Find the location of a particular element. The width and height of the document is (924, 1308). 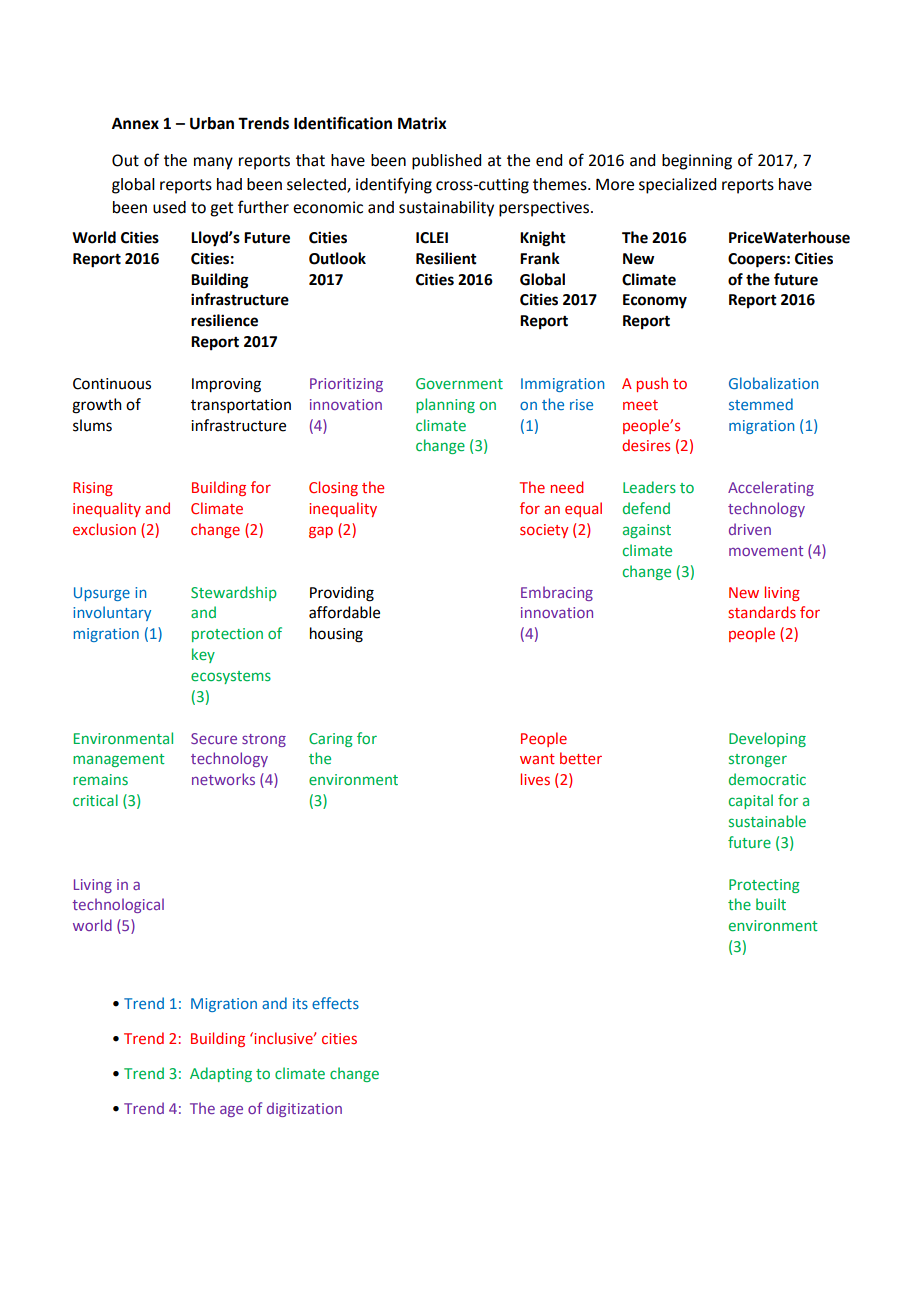

protection is located at coordinates (227, 635).
